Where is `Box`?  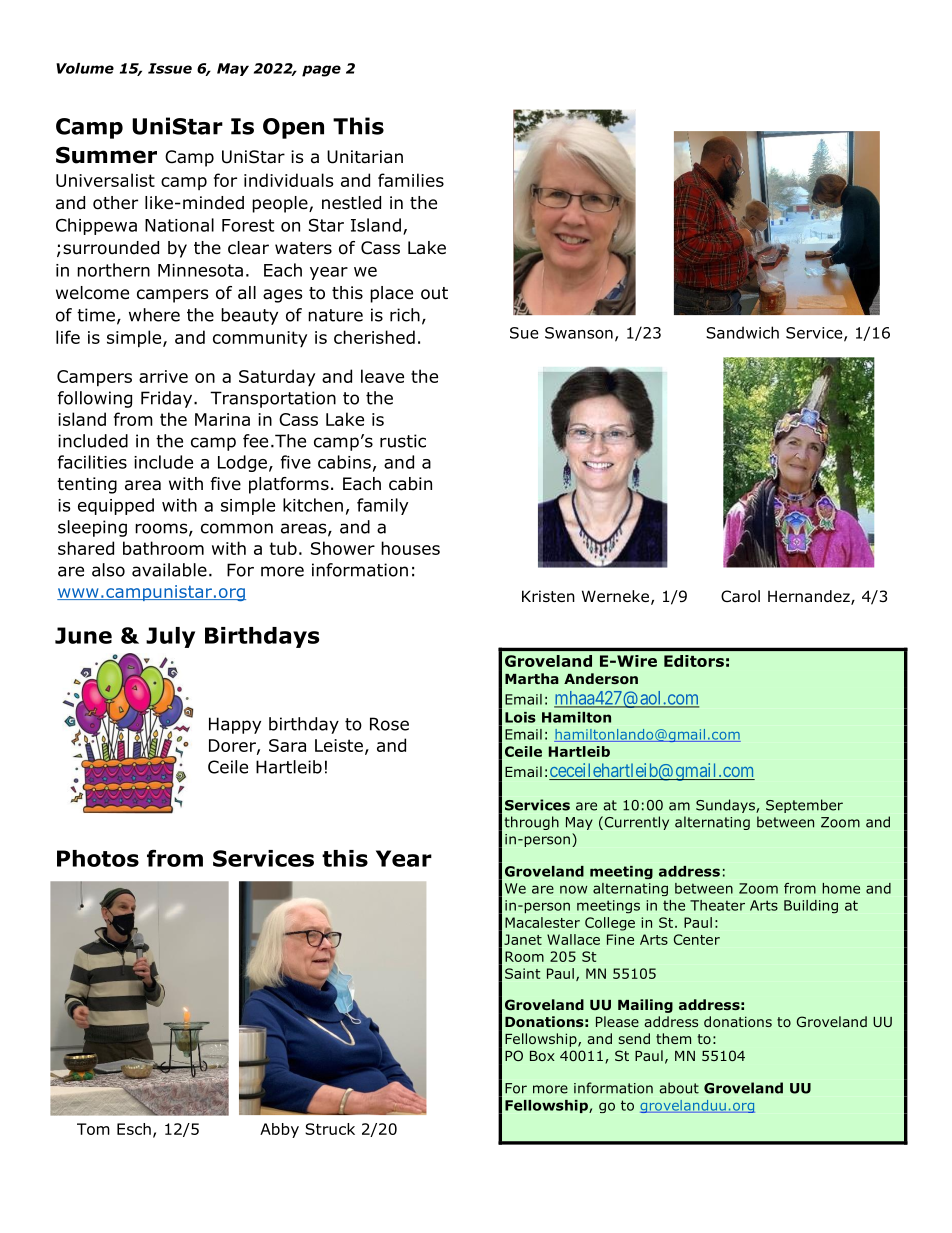 Box is located at coordinates (542, 1056).
